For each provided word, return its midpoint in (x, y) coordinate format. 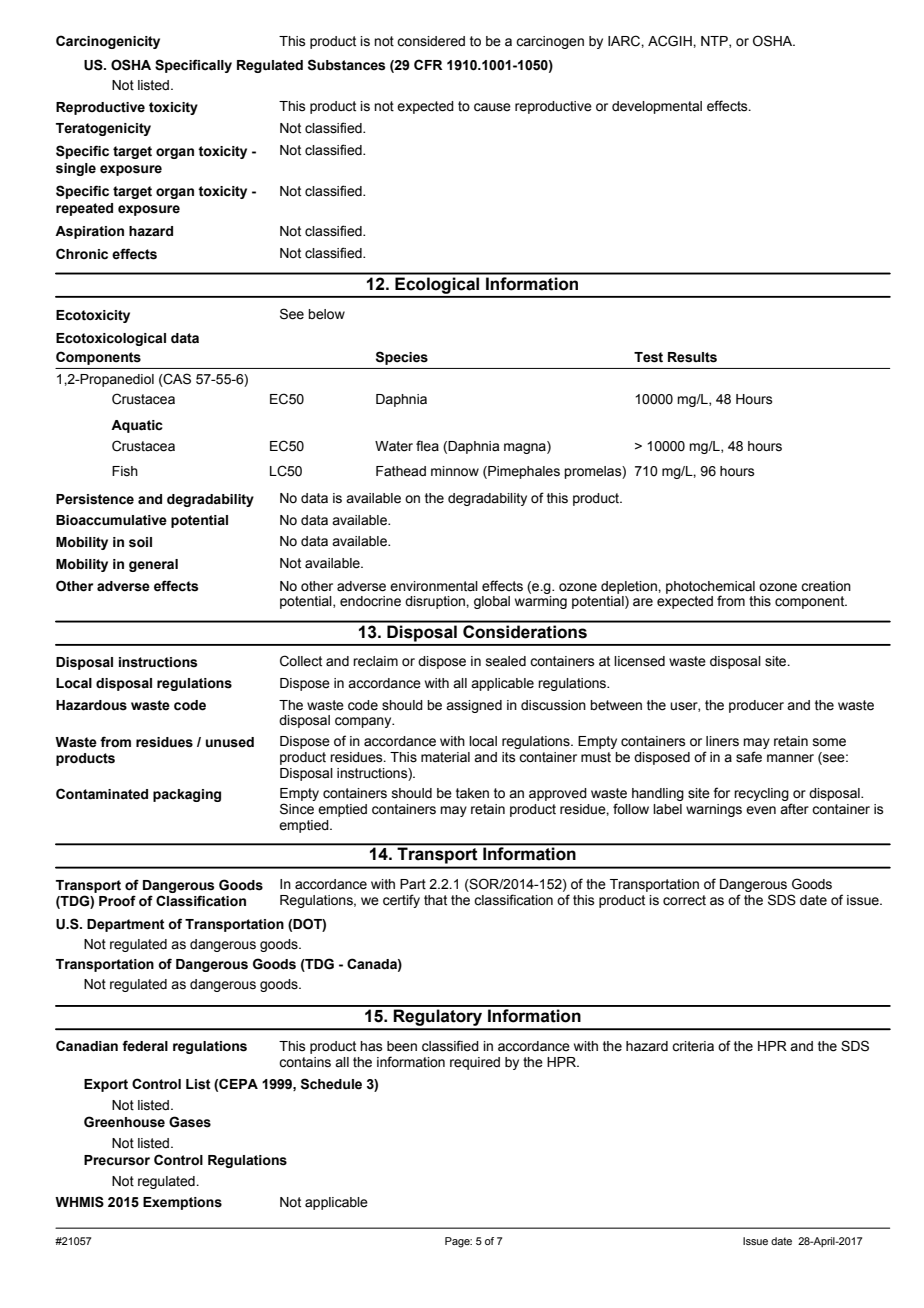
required (475, 1063)
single (76, 169)
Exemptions (182, 1203)
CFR (428, 64)
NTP (715, 42)
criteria (693, 1046)
